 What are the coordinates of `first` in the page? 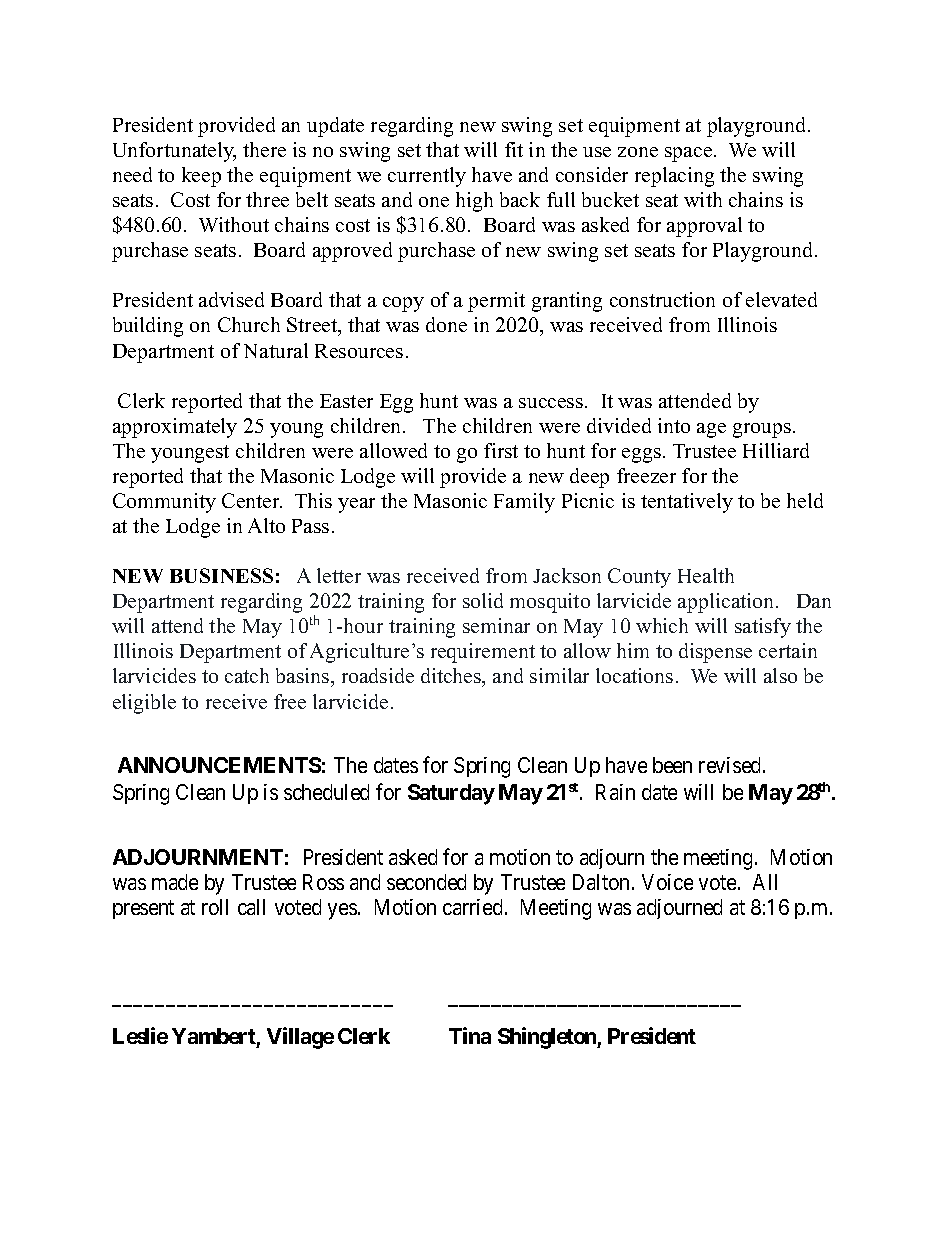 It's located at (501, 450).
